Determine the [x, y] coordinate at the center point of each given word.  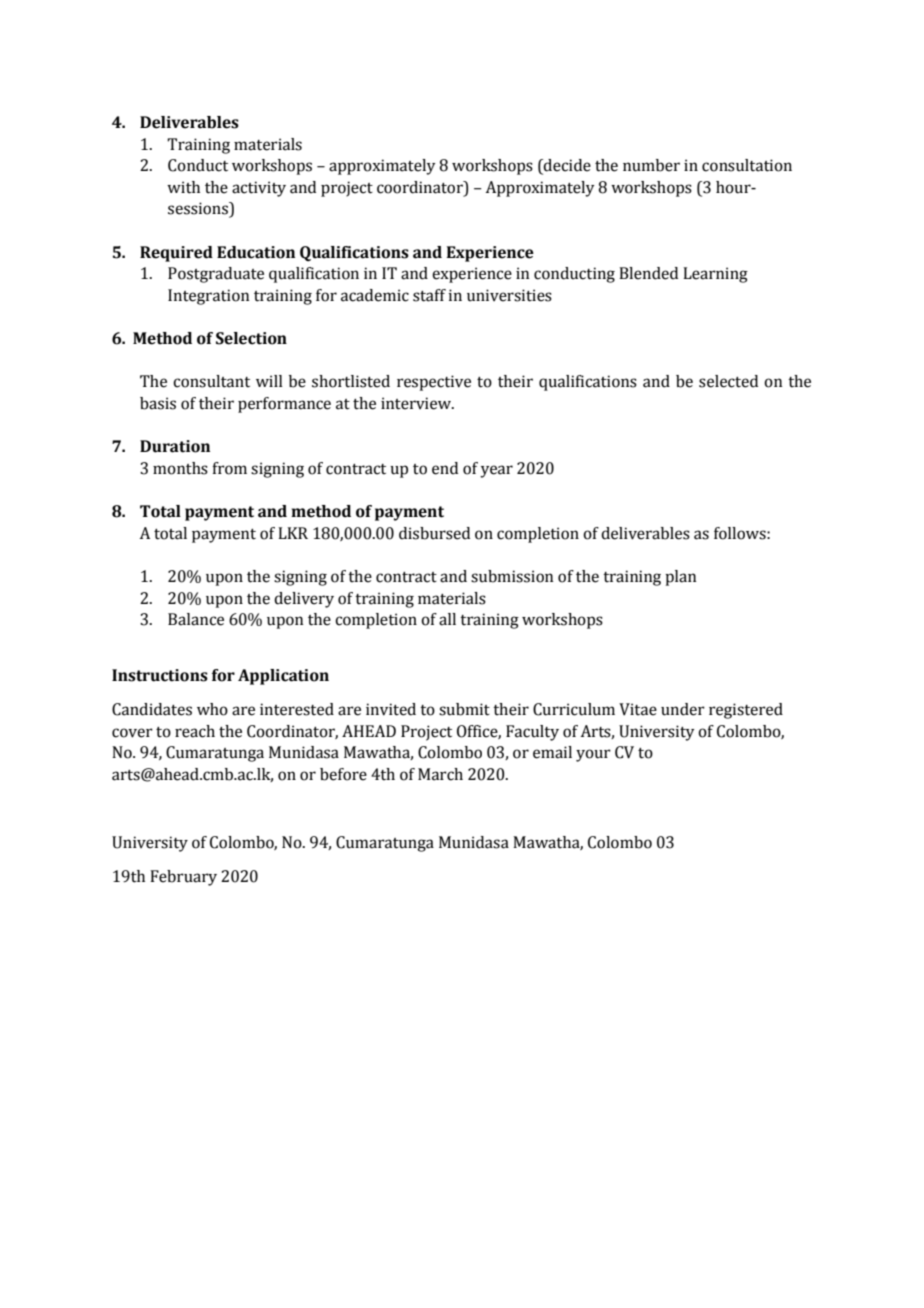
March [440, 774]
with [183, 187]
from [229, 468]
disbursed [434, 533]
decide [566, 166]
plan [680, 578]
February [183, 878]
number [651, 165]
